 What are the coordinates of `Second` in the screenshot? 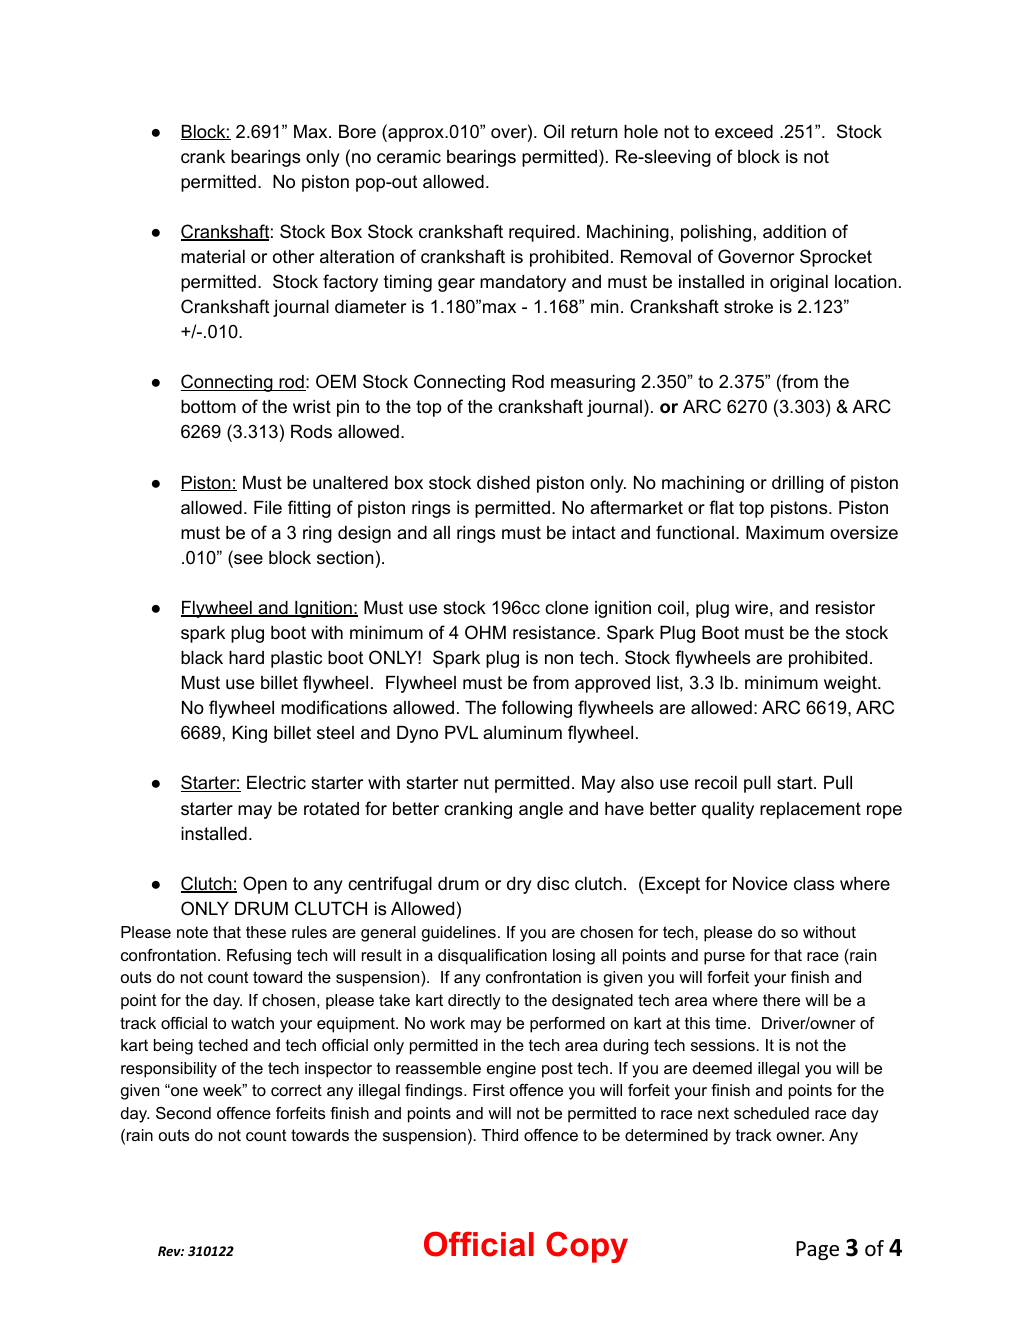 It's located at (183, 1113).
